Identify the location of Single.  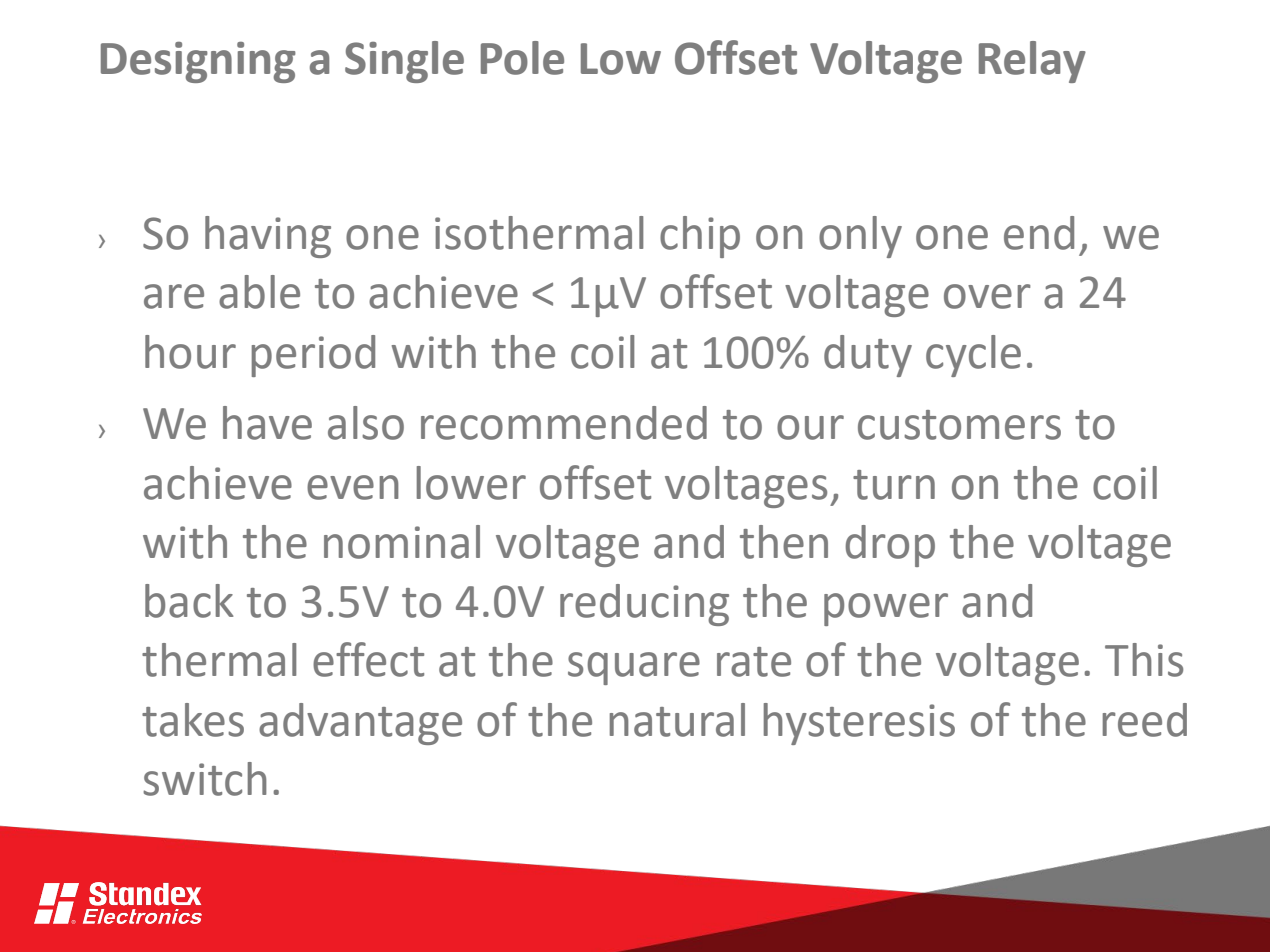
(404, 62).
